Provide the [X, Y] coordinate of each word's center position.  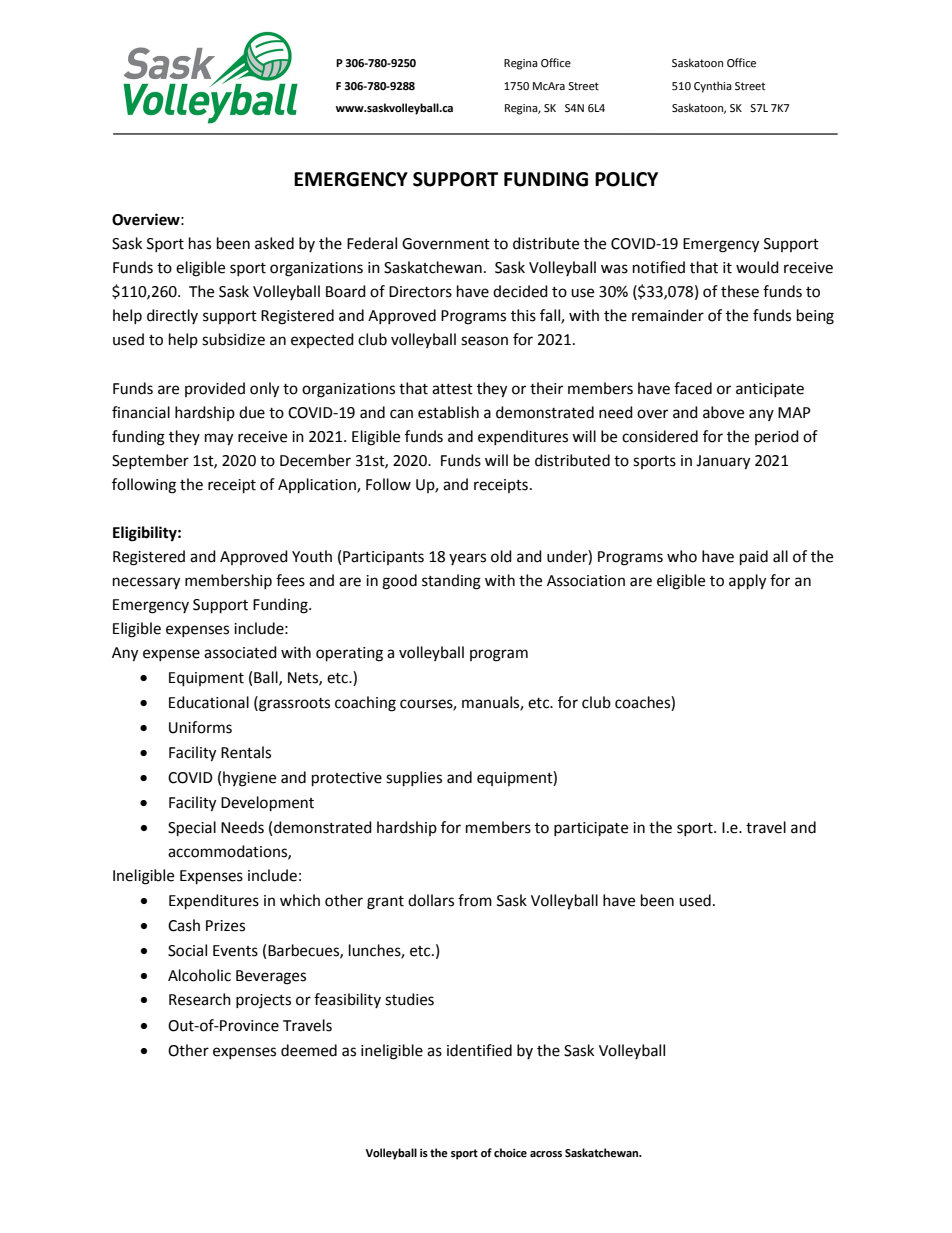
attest [452, 389]
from [475, 900]
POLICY [626, 179]
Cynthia [713, 87]
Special [192, 829]
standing [451, 582]
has [200, 243]
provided [215, 389]
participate [591, 829]
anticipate [770, 390]
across [546, 1154]
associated [240, 652]
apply [747, 582]
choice [510, 1153]
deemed [309, 1050]
